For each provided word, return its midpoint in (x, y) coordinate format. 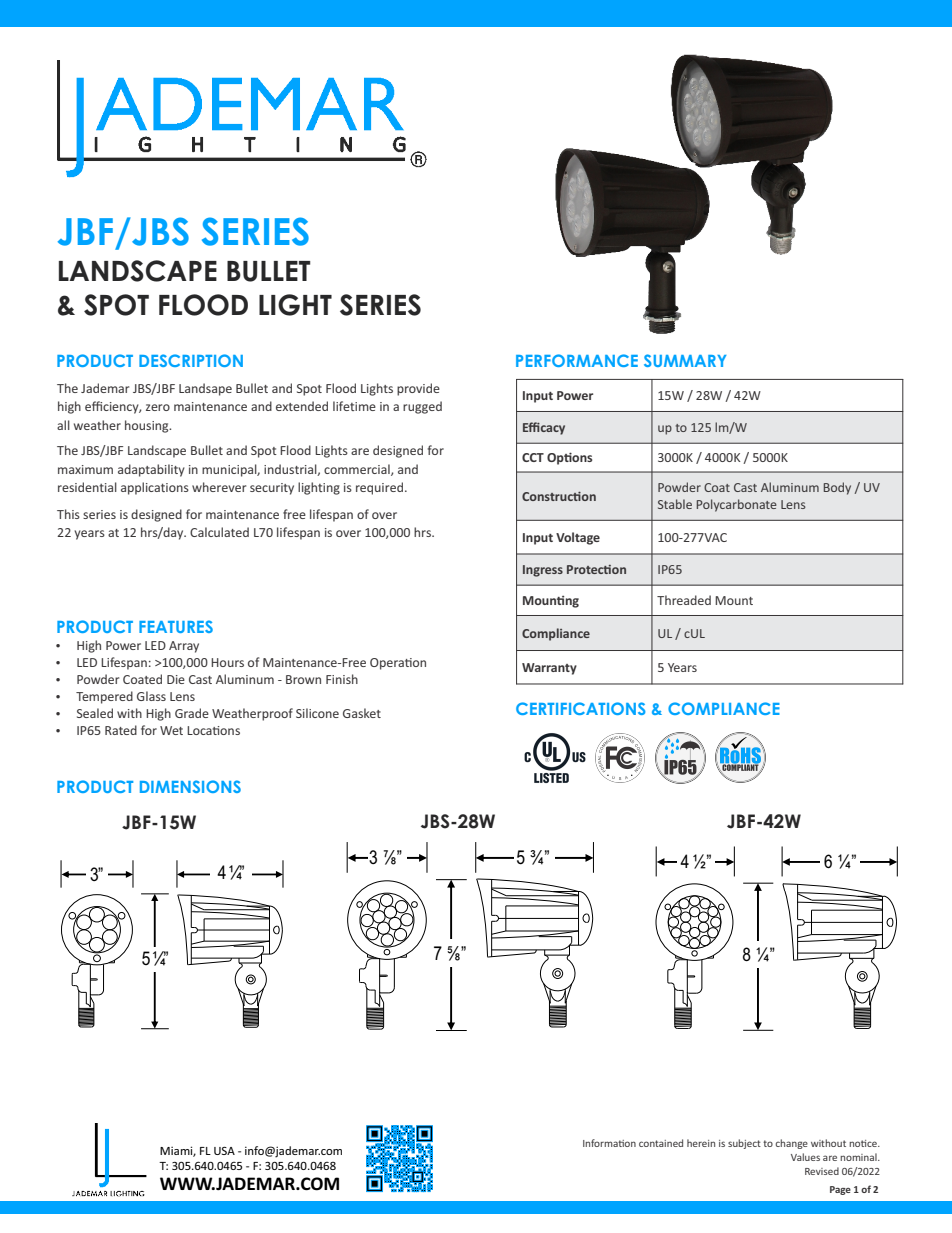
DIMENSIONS (190, 786)
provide (418, 389)
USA (224, 1151)
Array (184, 647)
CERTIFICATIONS (580, 708)
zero (158, 407)
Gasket (362, 713)
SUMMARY (685, 360)
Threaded (684, 600)
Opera (388, 664)
